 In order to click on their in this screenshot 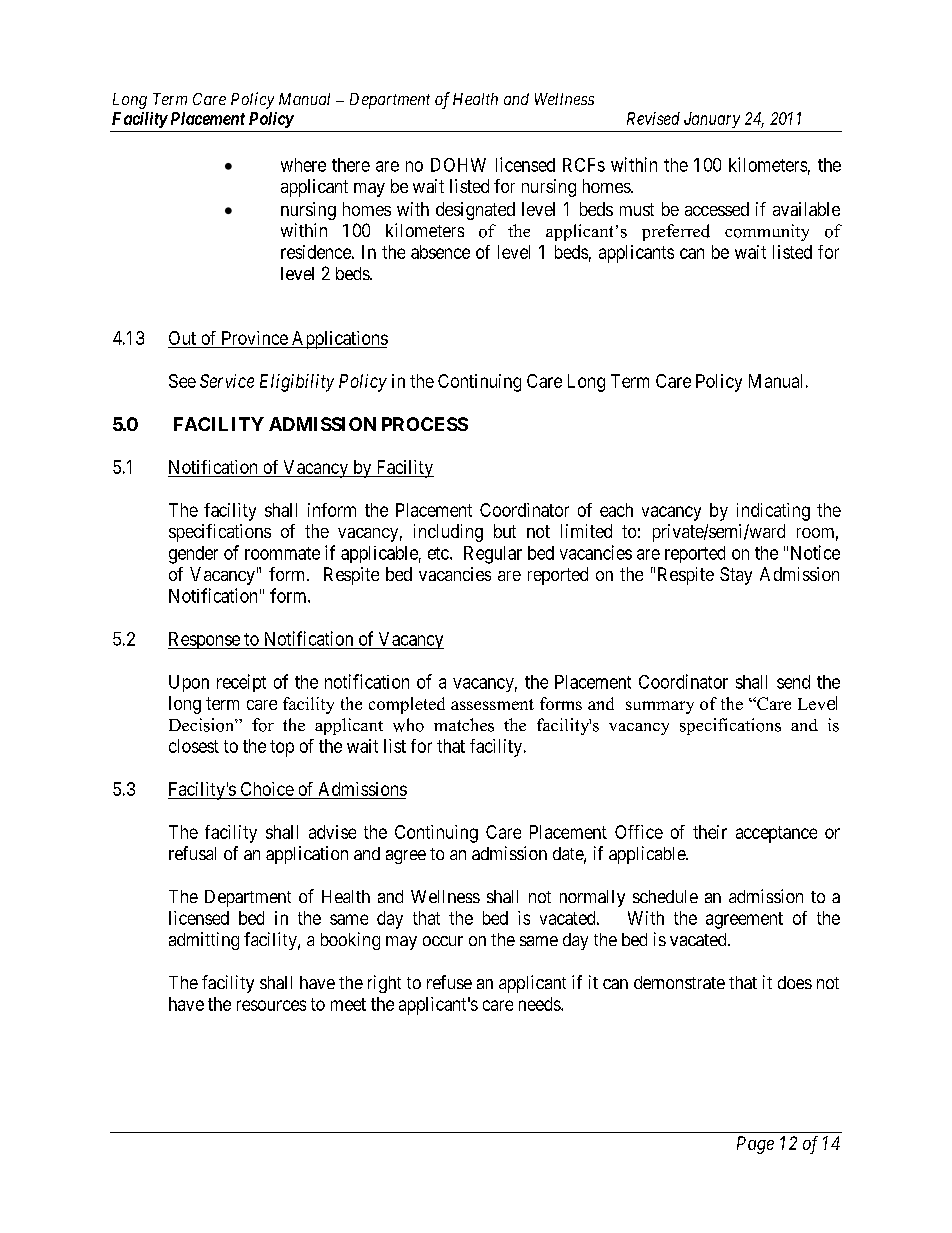, I will do `click(710, 832)`.
